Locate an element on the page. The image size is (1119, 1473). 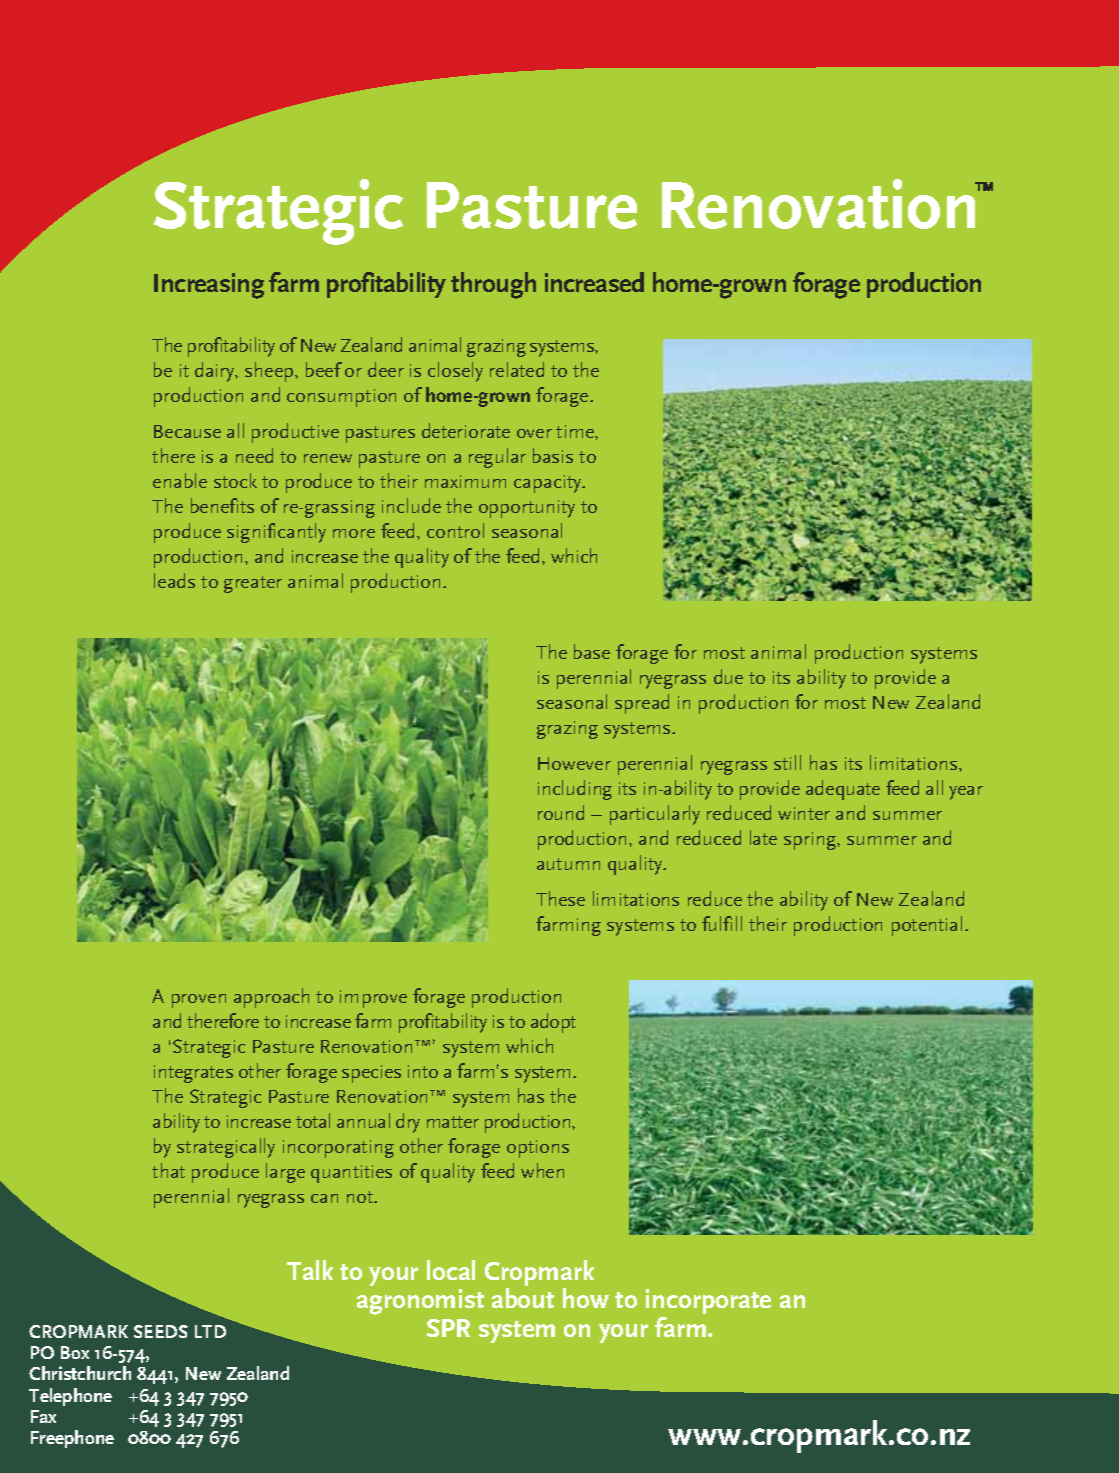
due is located at coordinates (728, 676).
